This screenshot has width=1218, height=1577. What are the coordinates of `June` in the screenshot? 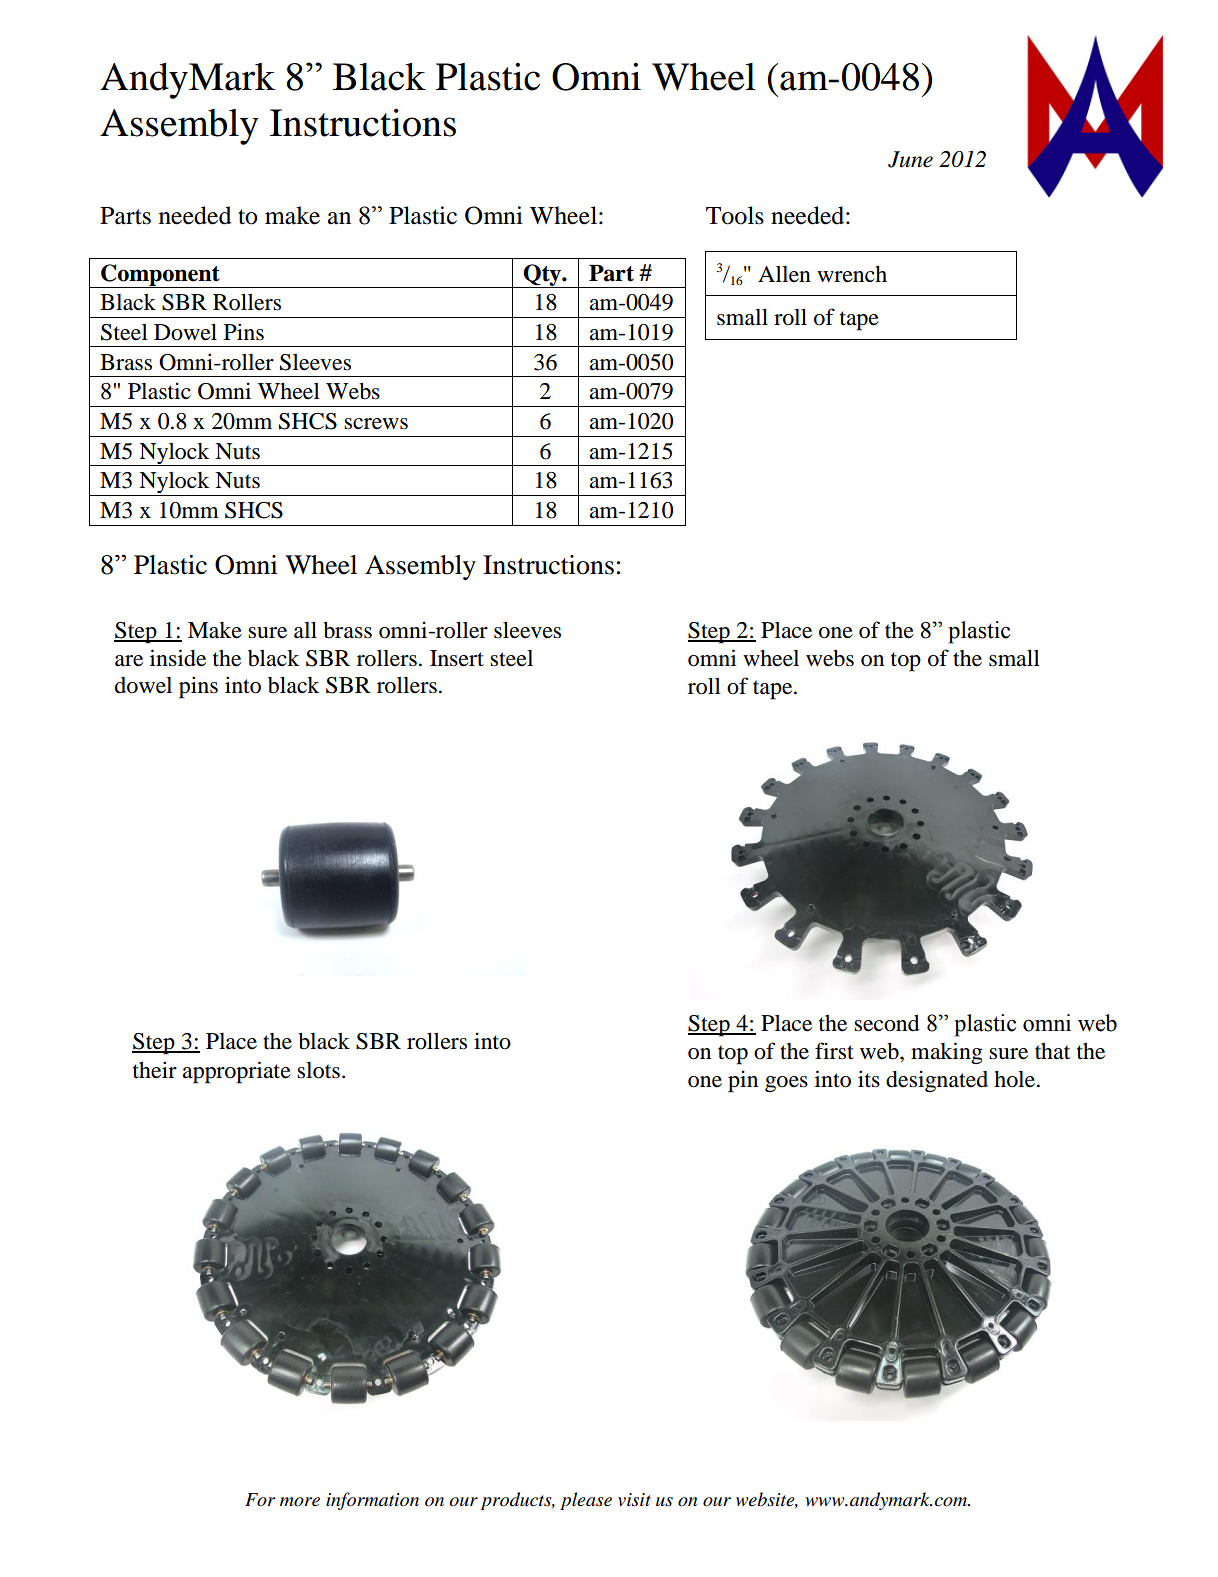 It's located at (910, 159).
